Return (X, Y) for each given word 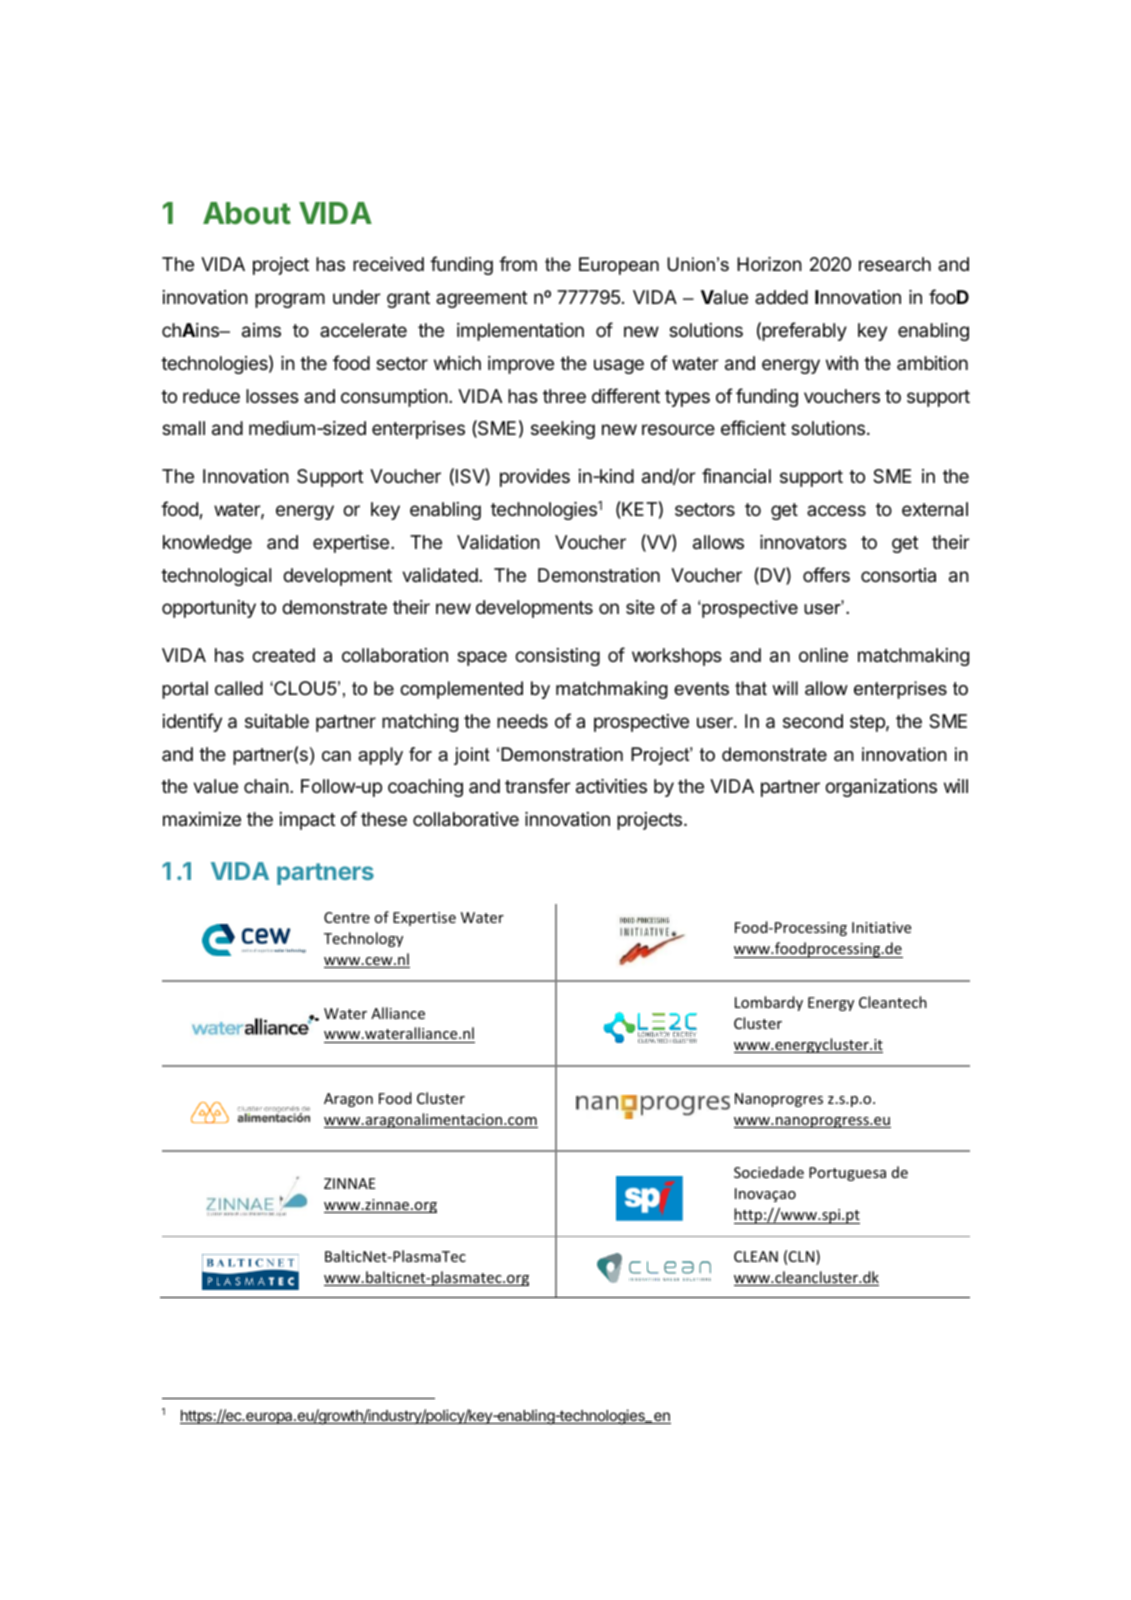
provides (535, 478)
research (895, 264)
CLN (803, 1257)
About (247, 213)
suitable (277, 721)
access (836, 510)
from (518, 263)
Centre (347, 917)
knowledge (207, 544)
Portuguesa (847, 1174)
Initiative (881, 927)
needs (522, 721)
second (813, 721)
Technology (363, 939)
